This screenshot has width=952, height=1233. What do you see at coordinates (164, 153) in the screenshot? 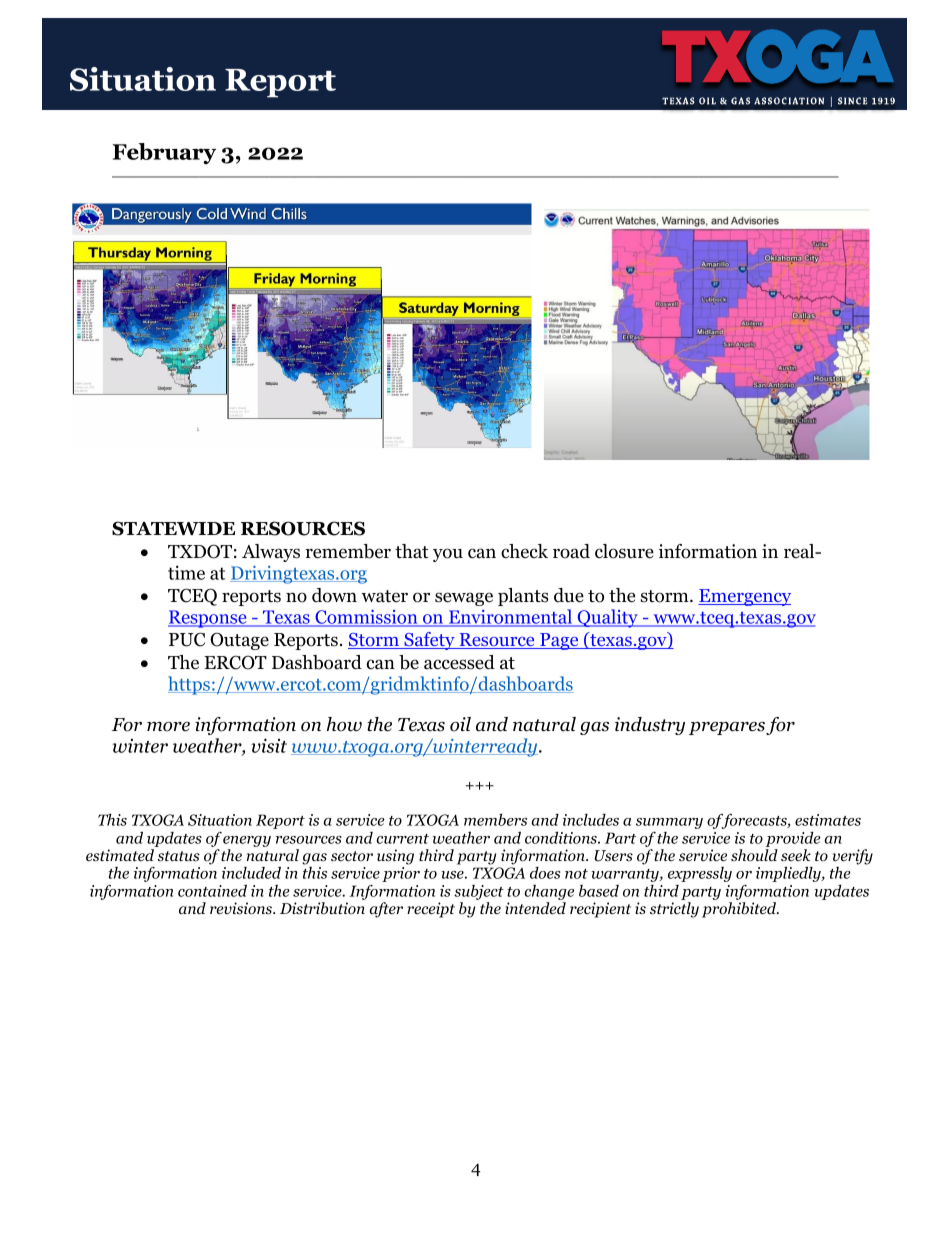
I see `February` at bounding box center [164, 153].
